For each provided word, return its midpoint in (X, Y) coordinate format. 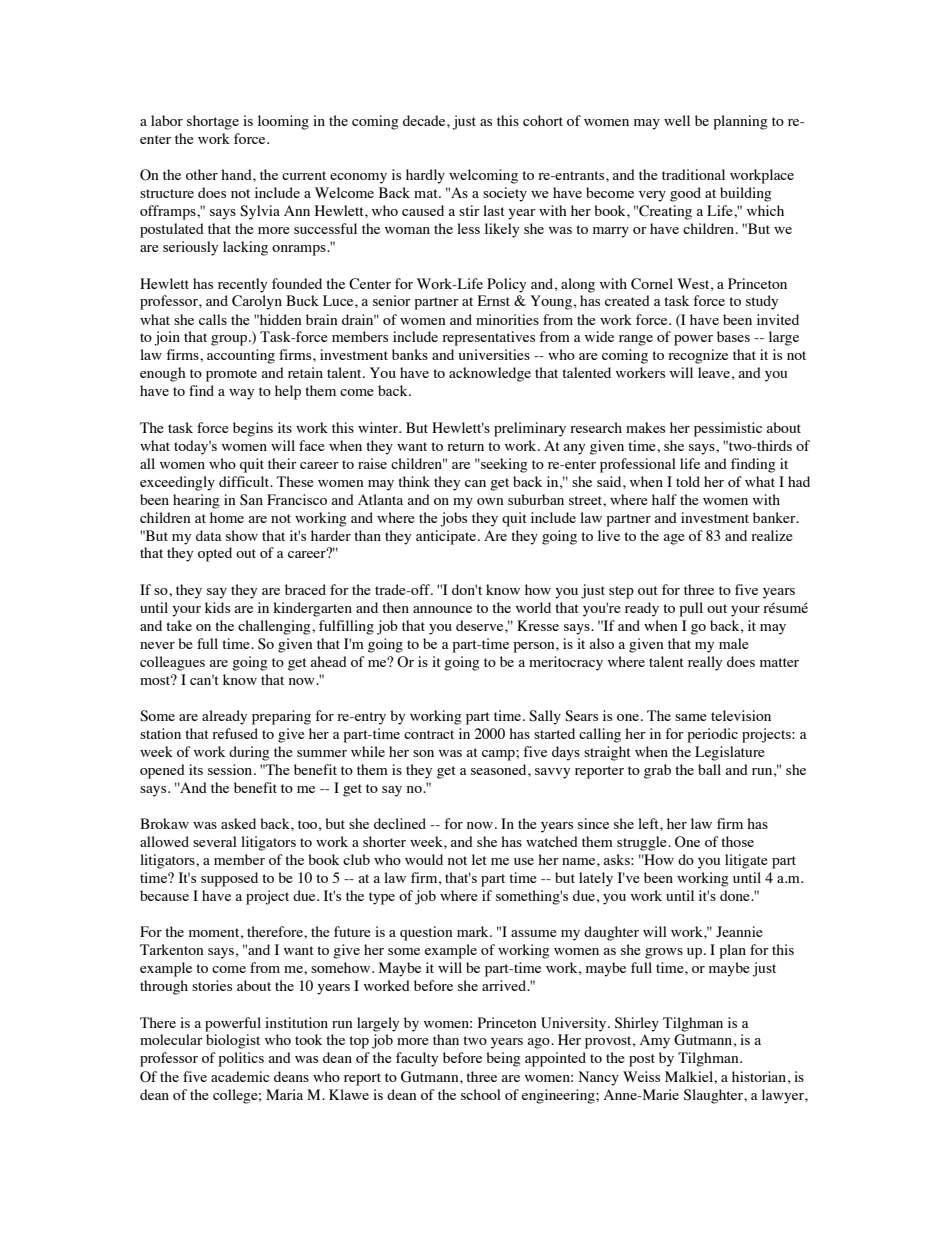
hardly (425, 176)
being (503, 1059)
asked (238, 823)
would (424, 859)
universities (494, 354)
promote (231, 375)
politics (241, 1059)
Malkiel (690, 1076)
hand (237, 174)
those (737, 841)
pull (691, 609)
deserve (481, 625)
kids (217, 607)
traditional (693, 174)
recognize (698, 356)
